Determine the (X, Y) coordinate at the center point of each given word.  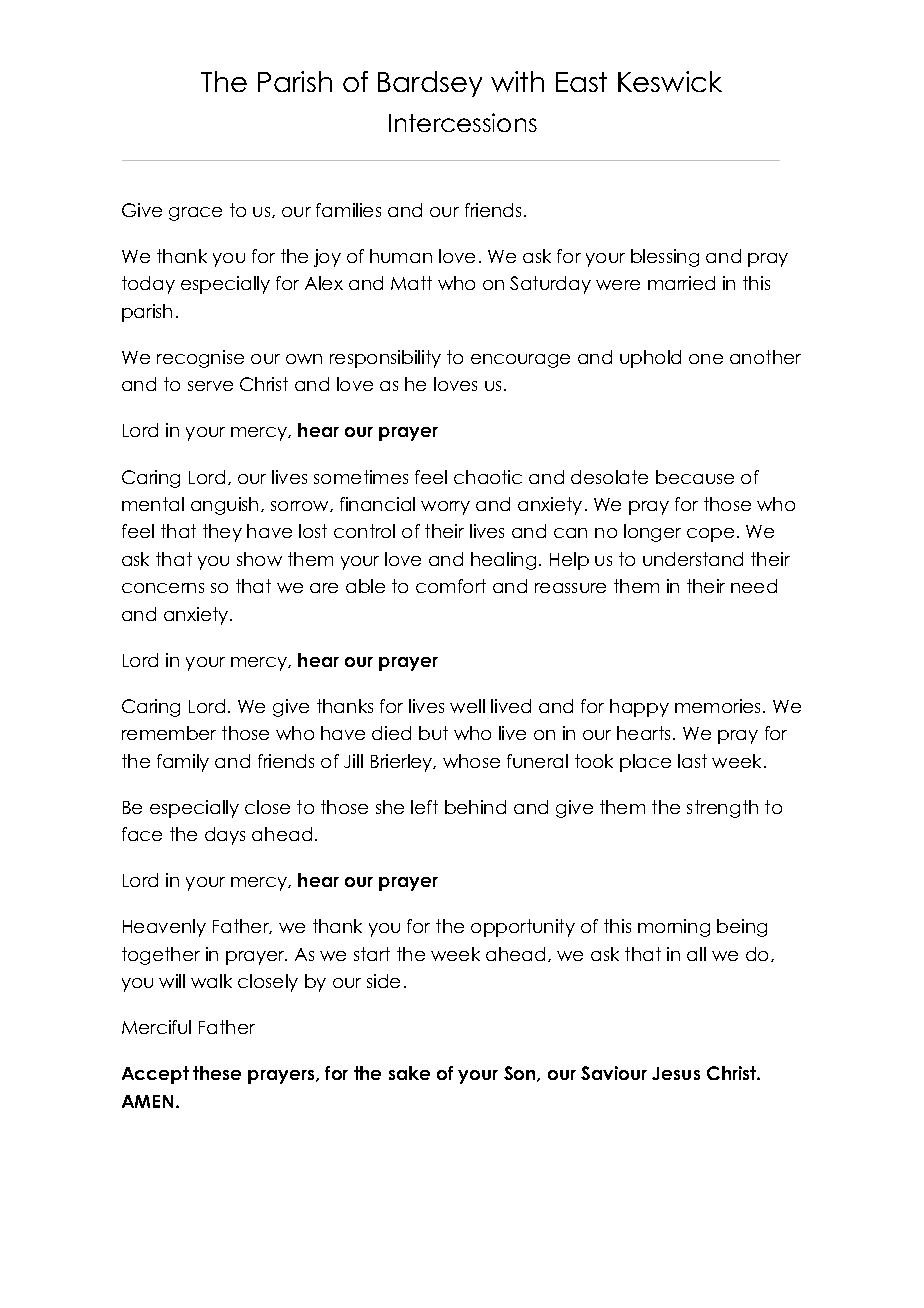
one (706, 359)
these (217, 1073)
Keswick (670, 81)
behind (475, 807)
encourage (520, 361)
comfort (451, 586)
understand (693, 559)
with (517, 81)
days (225, 836)
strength (722, 809)
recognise (200, 359)
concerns (163, 588)
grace (195, 214)
